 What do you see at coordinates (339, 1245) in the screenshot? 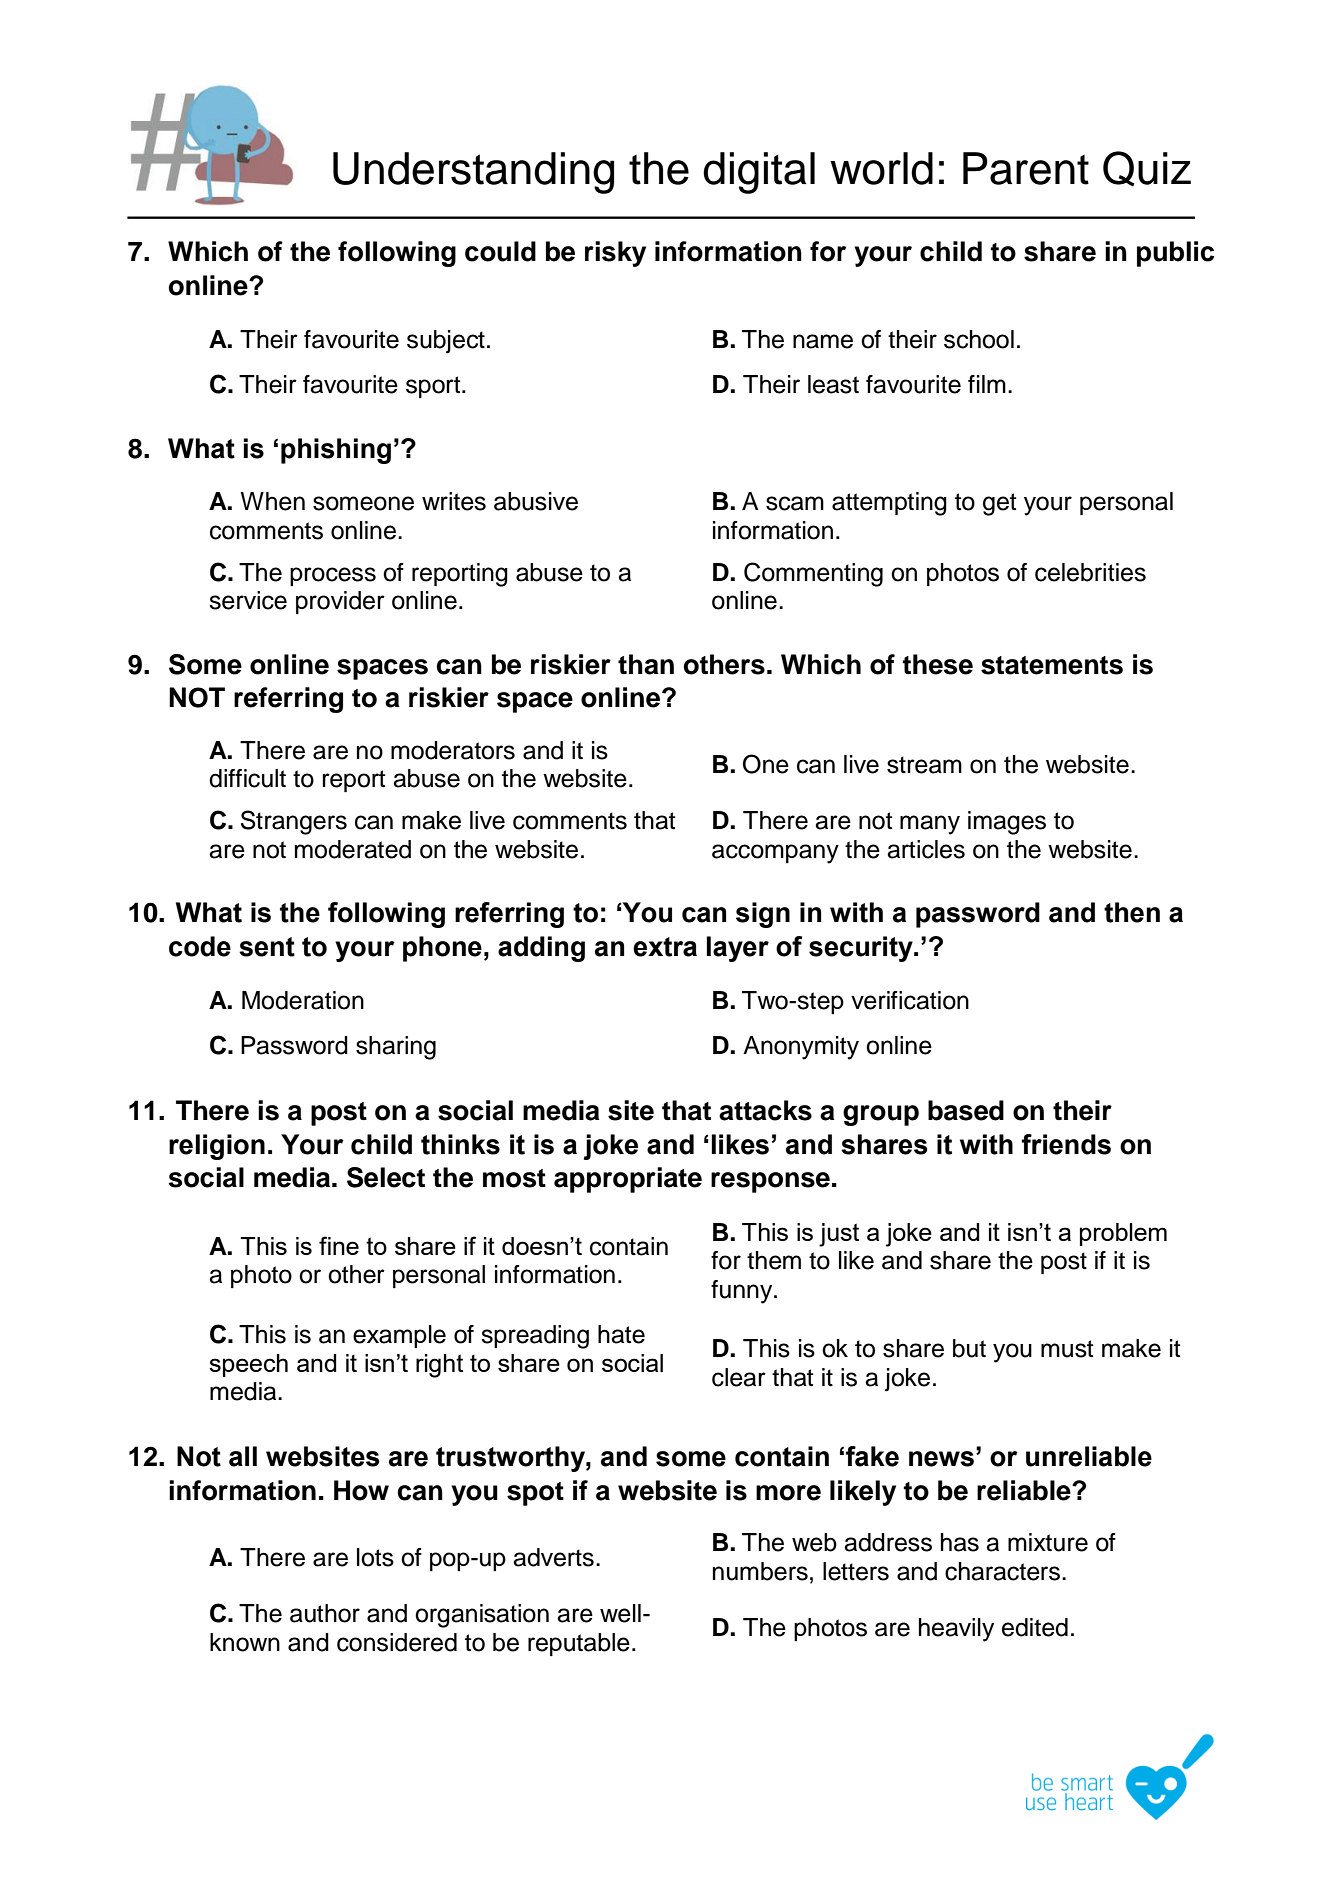
I see `fine` at bounding box center [339, 1245].
